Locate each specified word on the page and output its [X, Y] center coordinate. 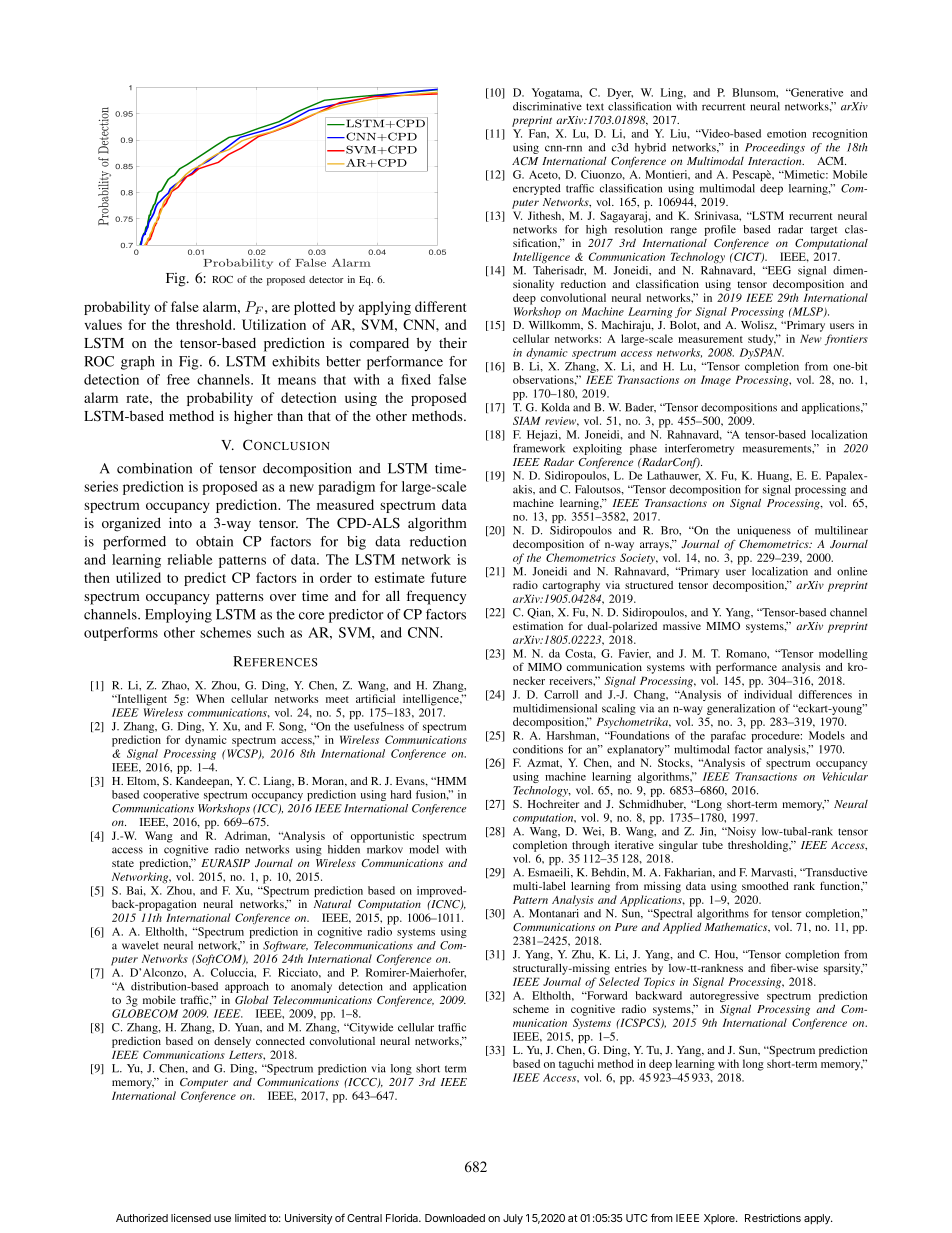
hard [401, 794]
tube [712, 845]
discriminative [547, 106]
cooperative [171, 795]
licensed [191, 1218]
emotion [786, 133]
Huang [774, 476]
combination [154, 468]
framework [539, 448]
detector [326, 279]
